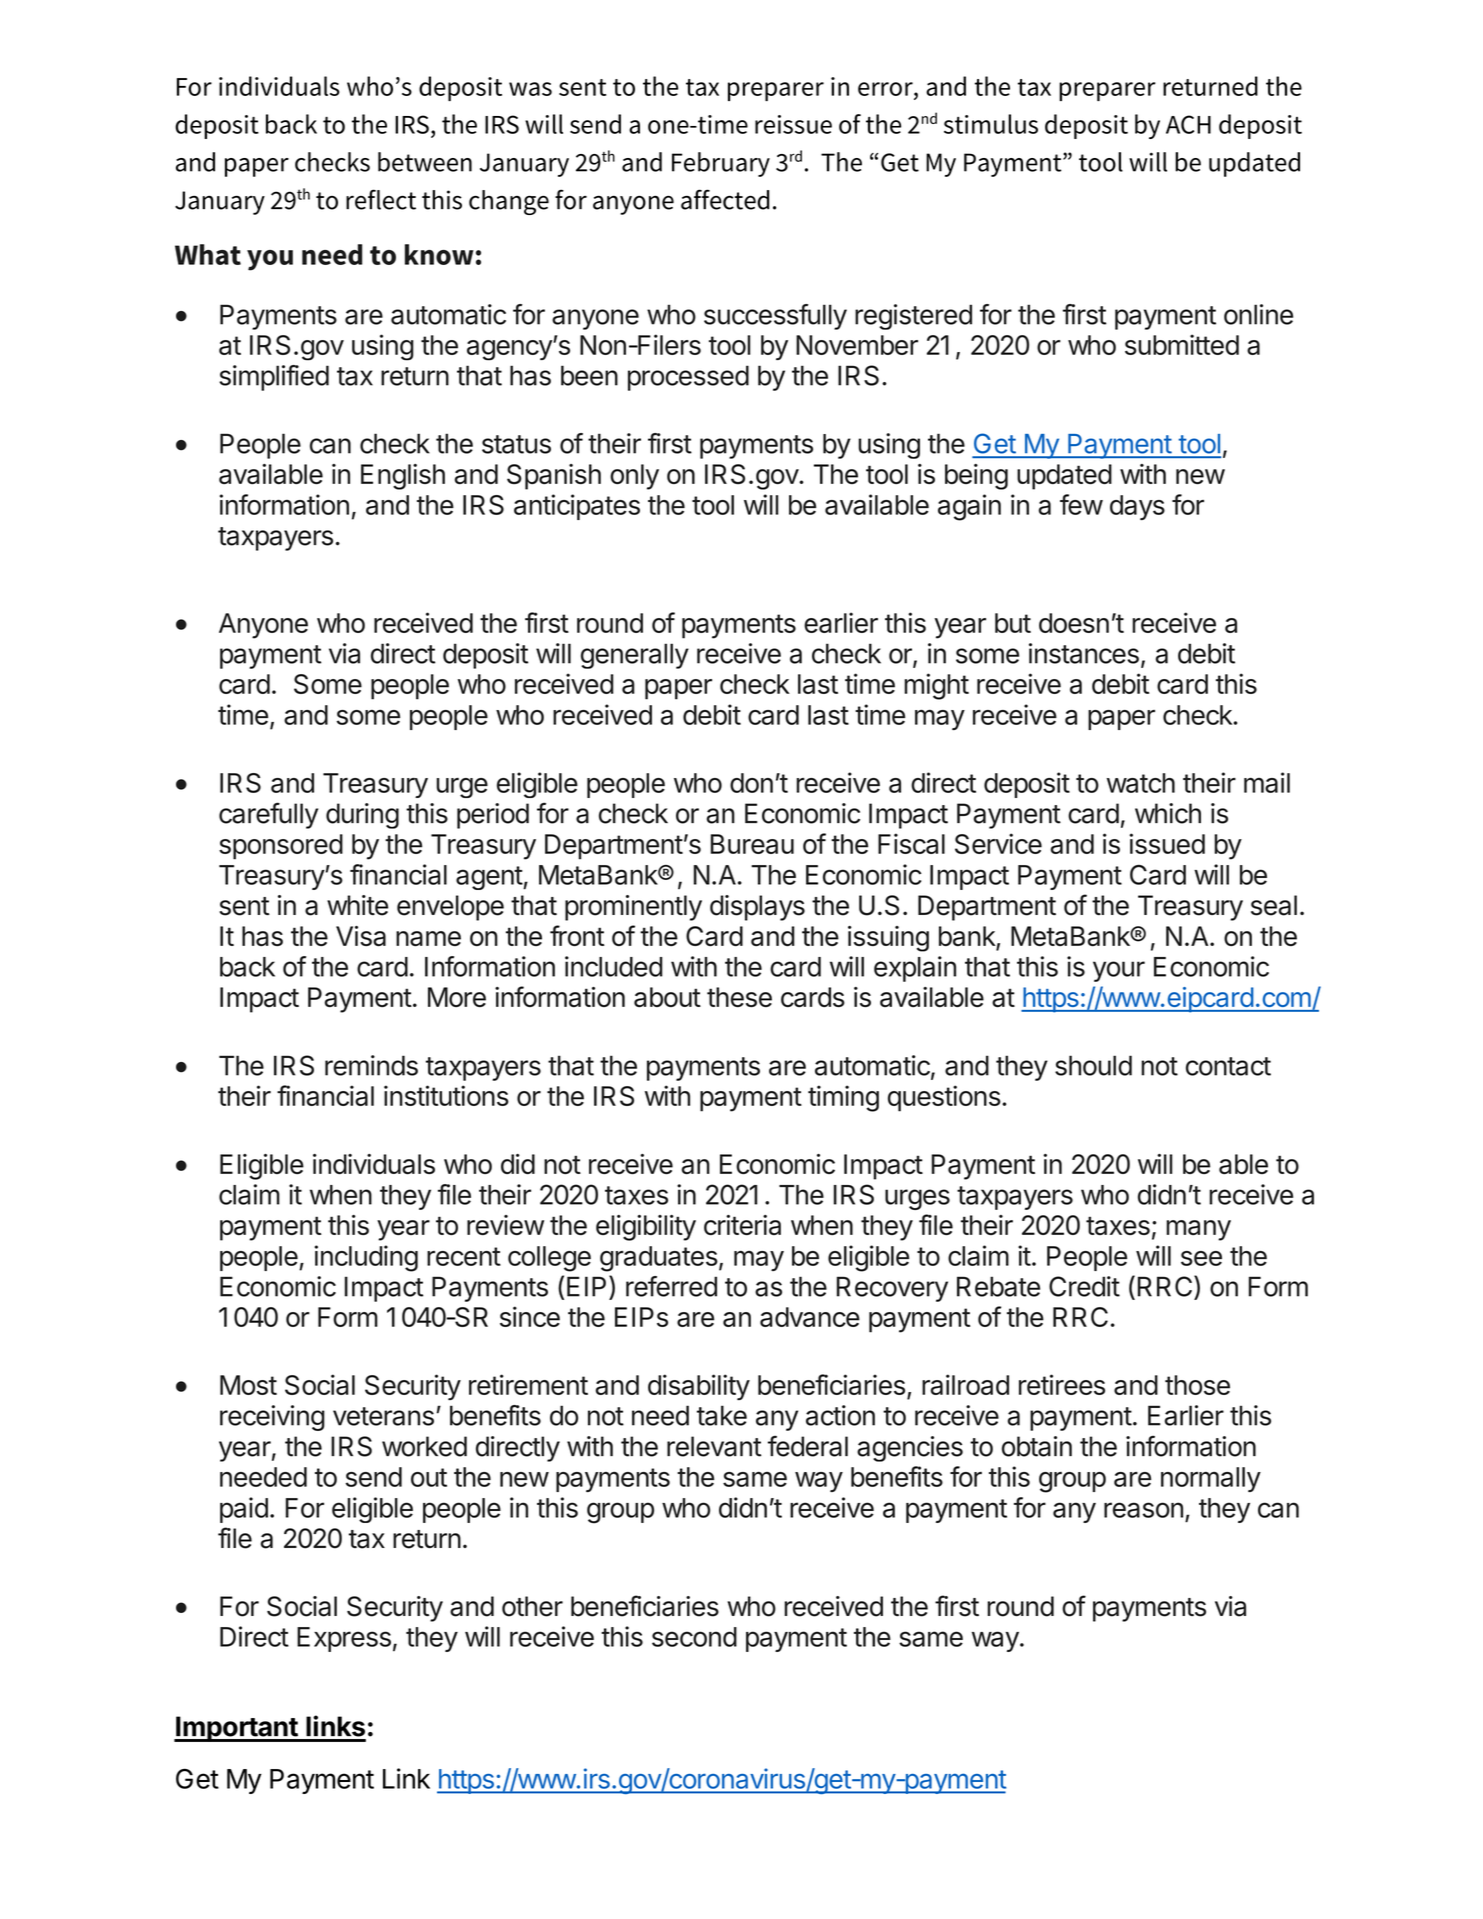 The height and width of the screenshot is (1919, 1483). Describe the element at coordinates (357, 905) in the screenshot. I see `white` at that location.
